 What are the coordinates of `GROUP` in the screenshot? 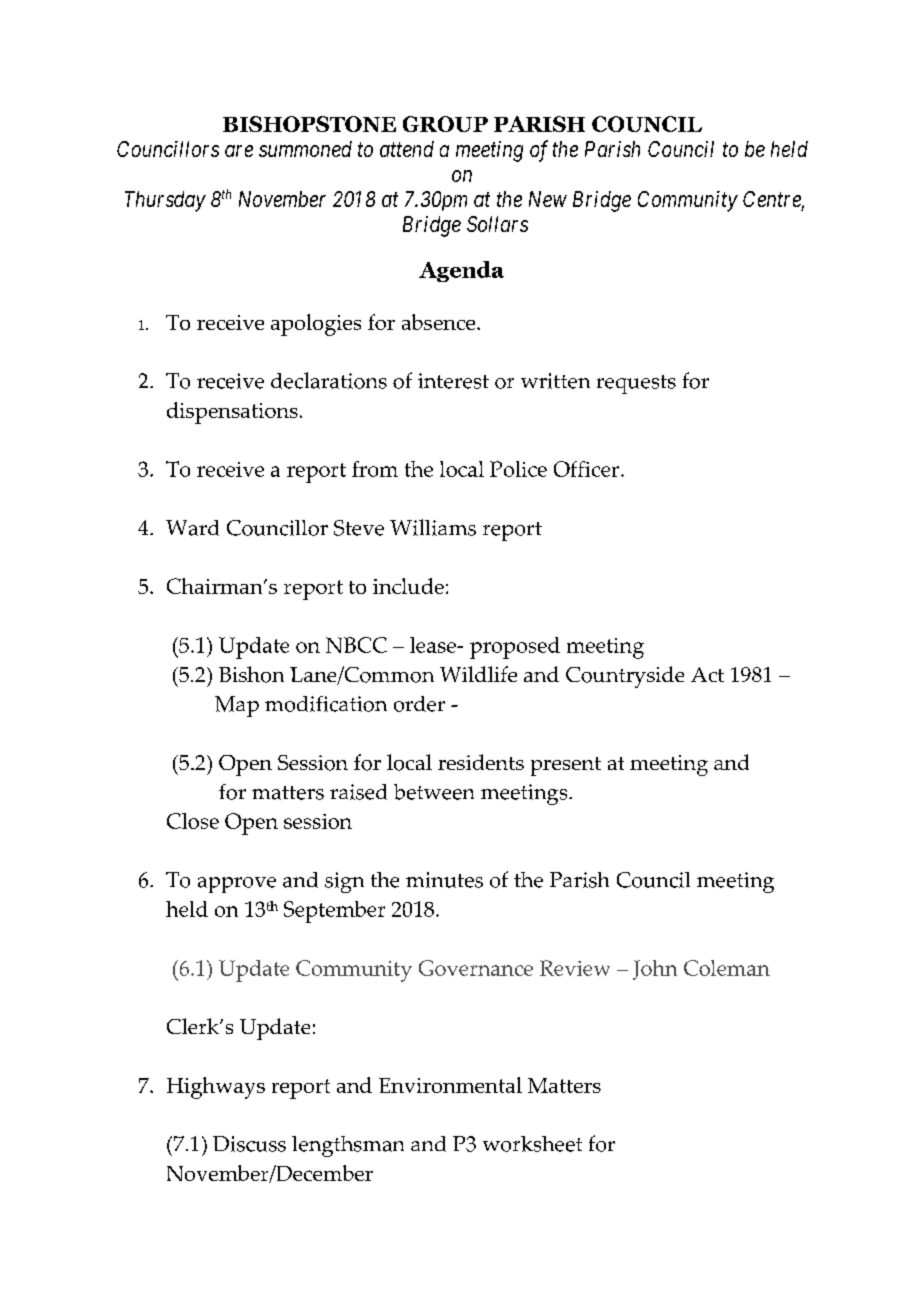 It's located at (445, 124).
